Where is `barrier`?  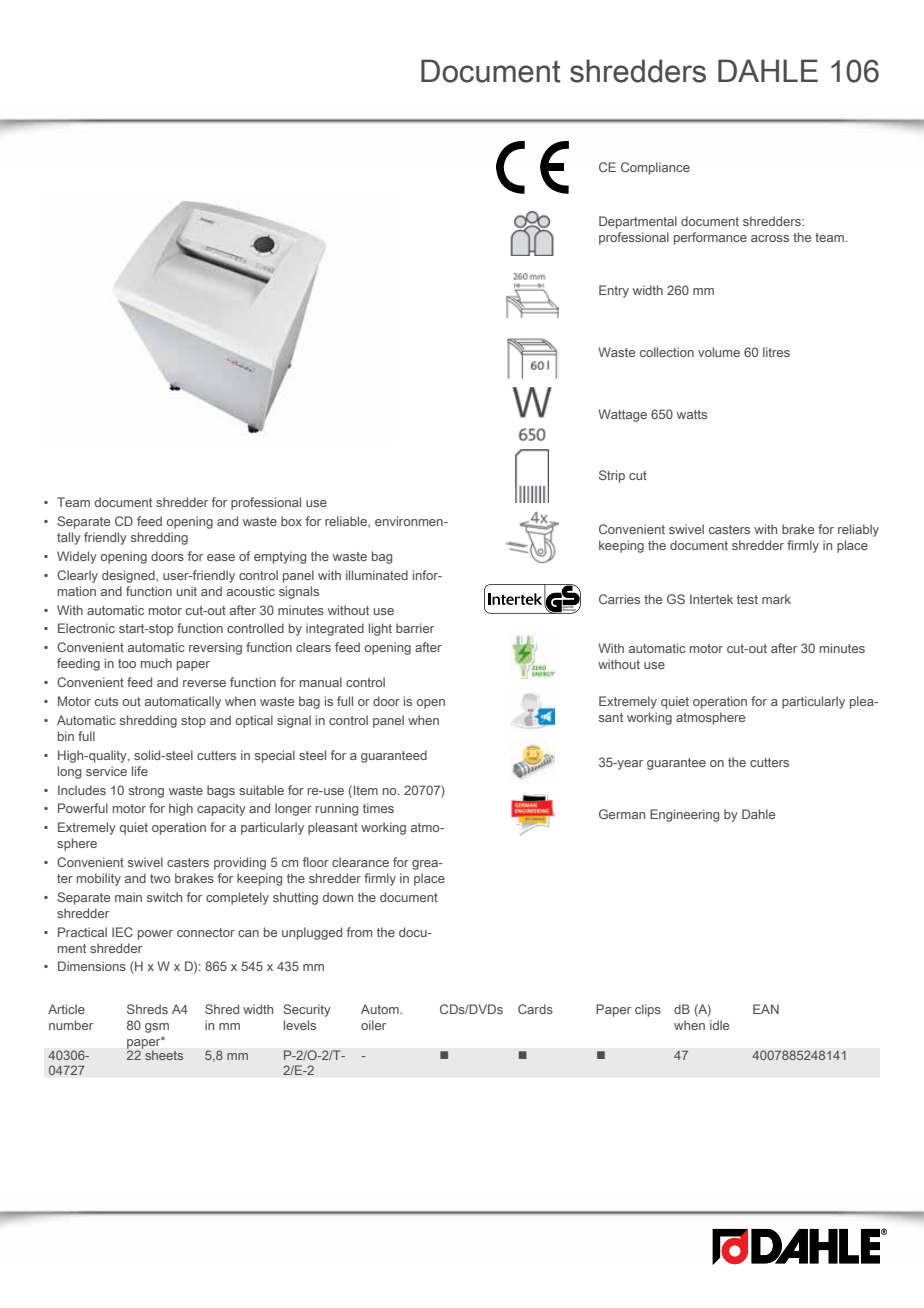
barrier is located at coordinates (415, 628).
